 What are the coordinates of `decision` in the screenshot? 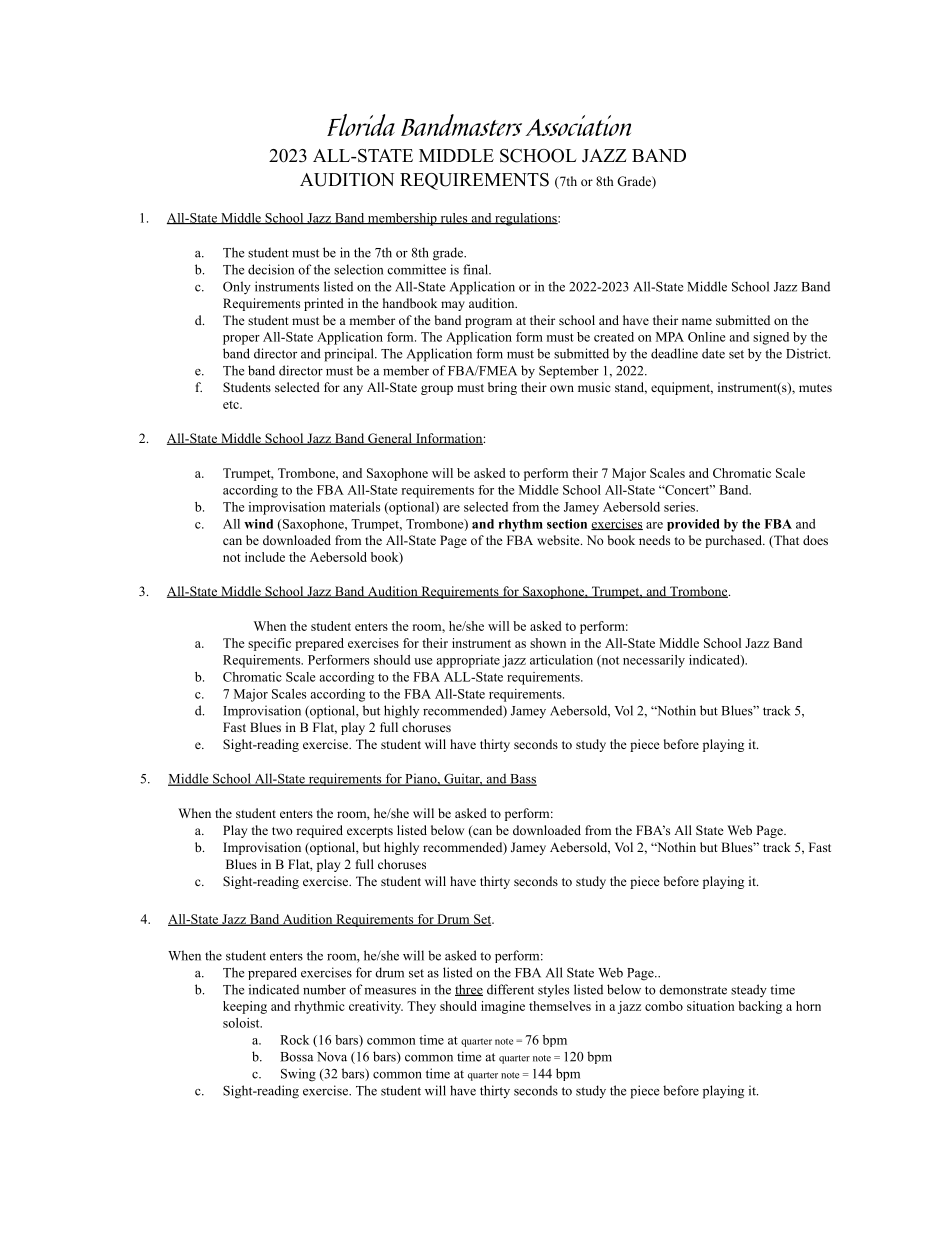 It's located at (271, 269).
